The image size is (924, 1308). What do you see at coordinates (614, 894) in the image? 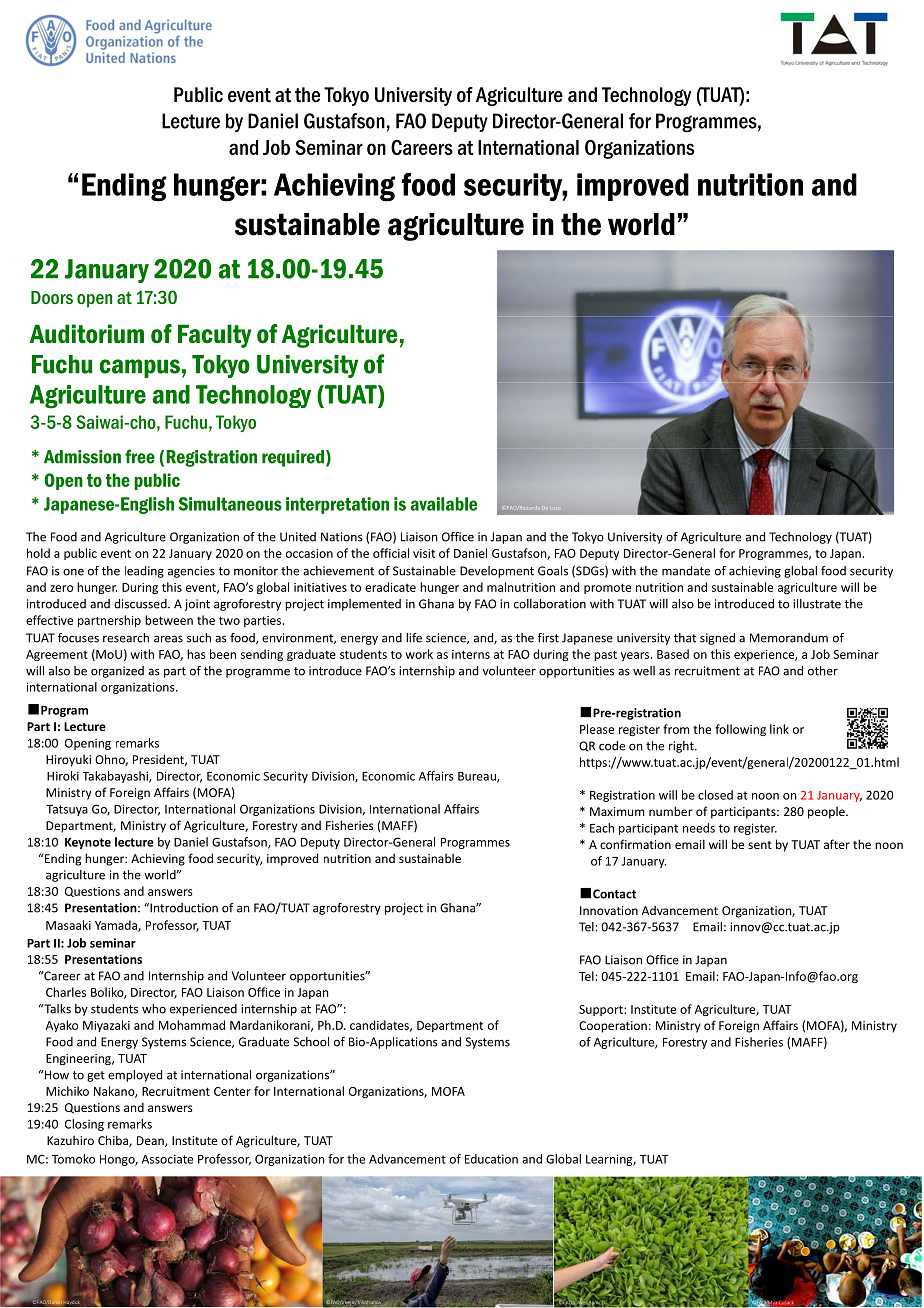
I see `Contact` at bounding box center [614, 894].
